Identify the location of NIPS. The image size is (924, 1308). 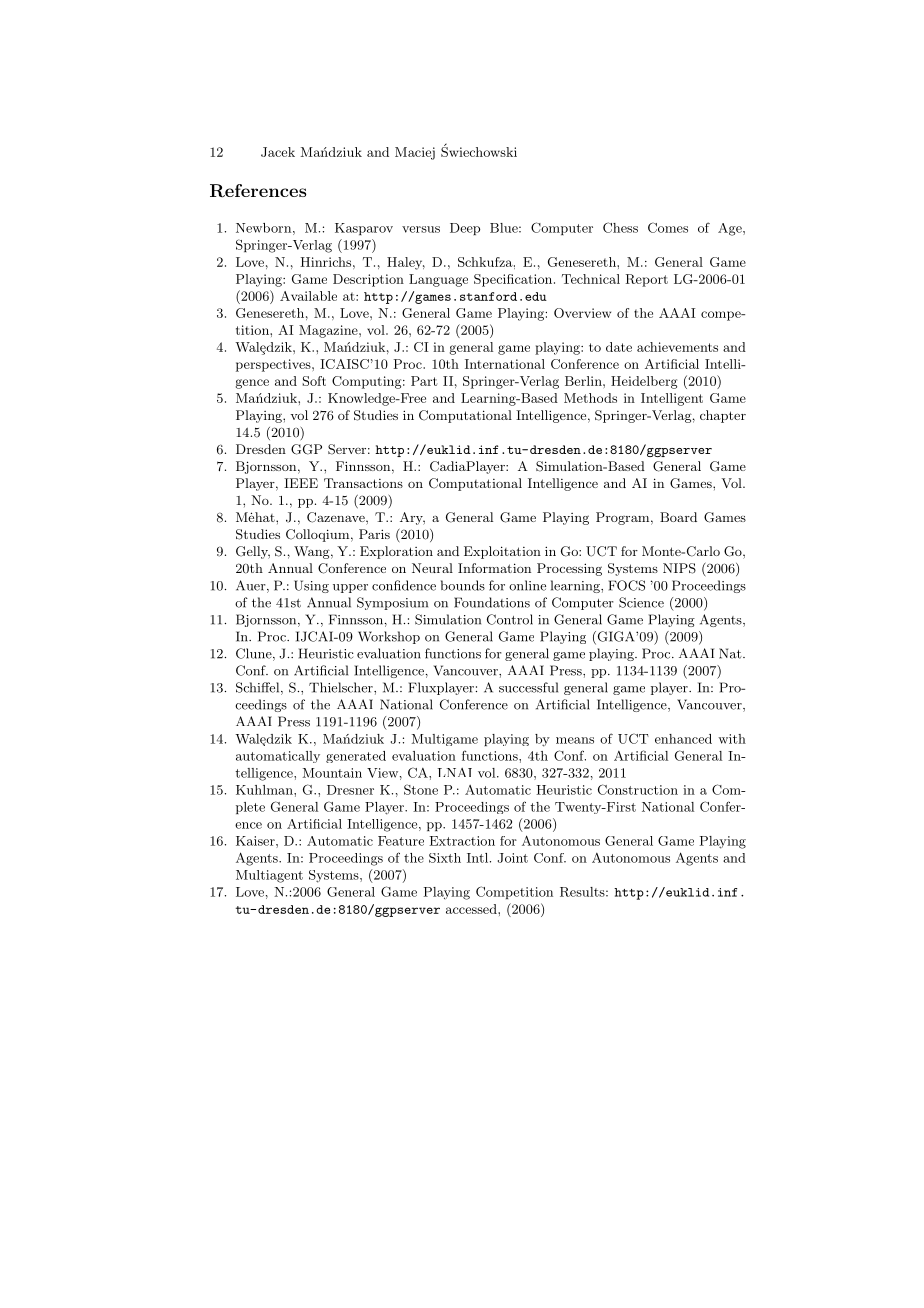
(679, 568).
